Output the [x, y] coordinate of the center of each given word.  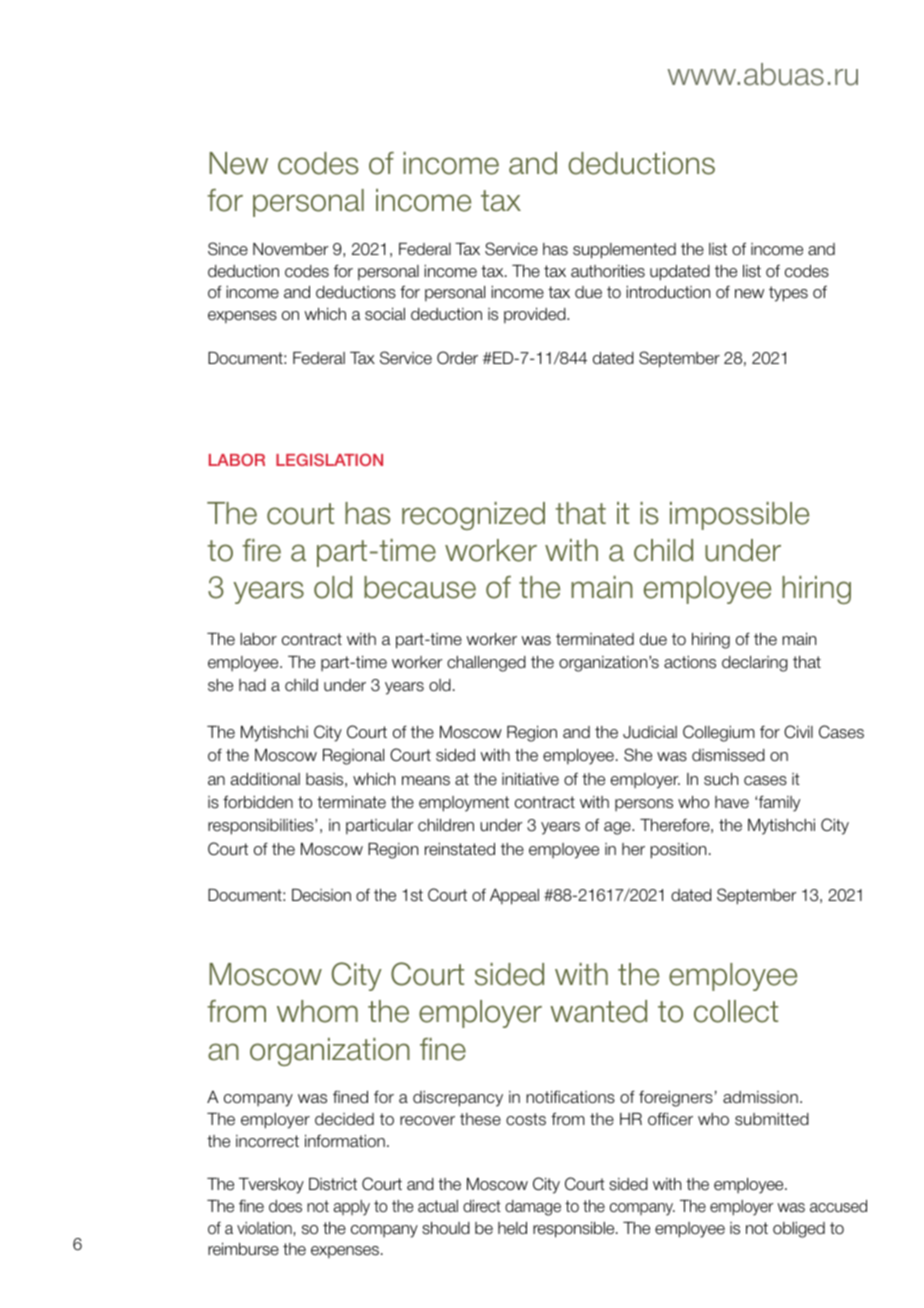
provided [536, 315]
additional [265, 779]
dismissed [728, 755]
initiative [530, 779]
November [291, 249]
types [788, 294]
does [285, 1206]
